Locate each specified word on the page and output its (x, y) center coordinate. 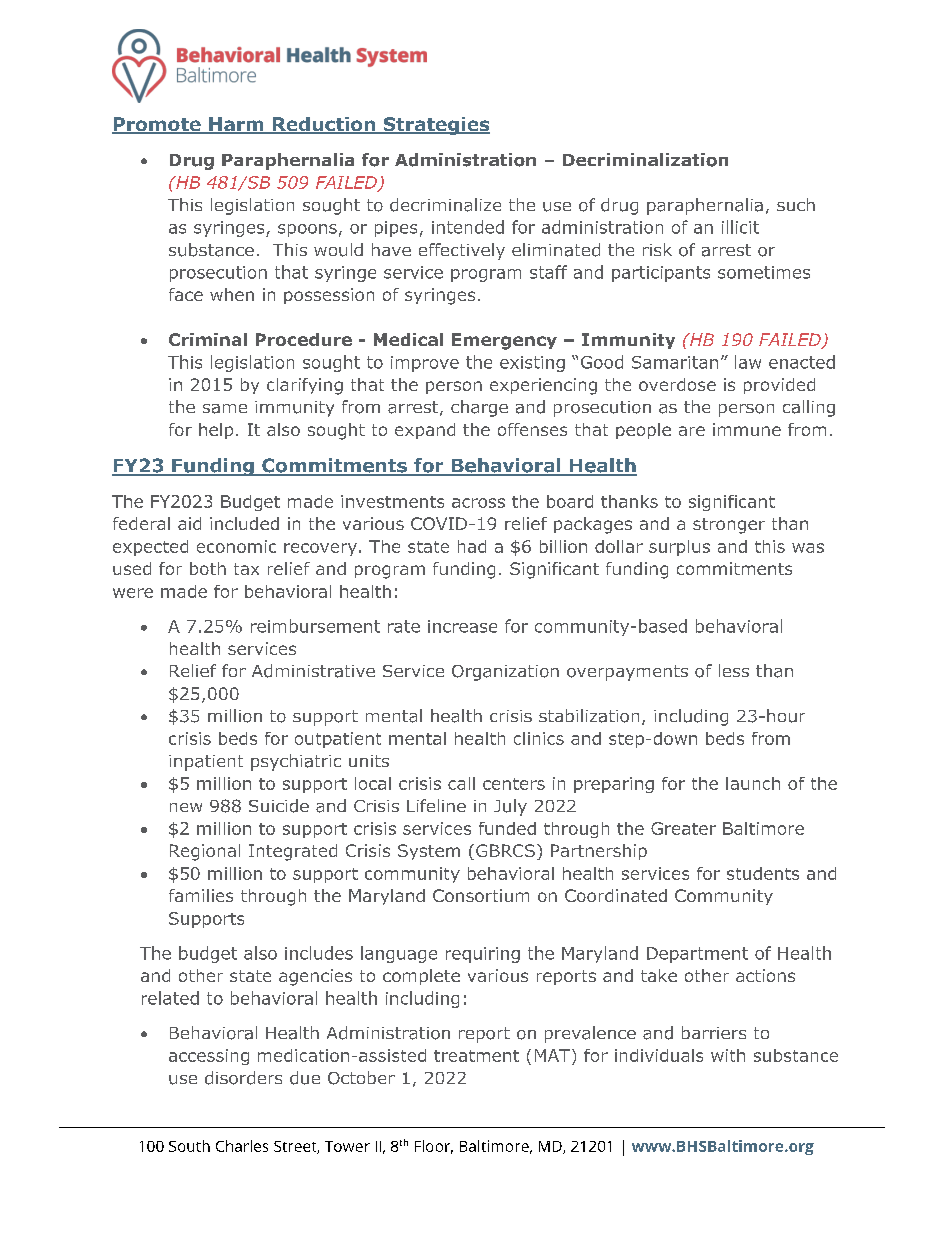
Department (697, 955)
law (748, 362)
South (189, 1146)
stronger (729, 526)
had (472, 546)
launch (753, 783)
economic (236, 546)
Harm (236, 125)
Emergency (504, 341)
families (201, 895)
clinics (539, 738)
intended (468, 227)
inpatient (206, 763)
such (796, 204)
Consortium (481, 895)
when (232, 294)
